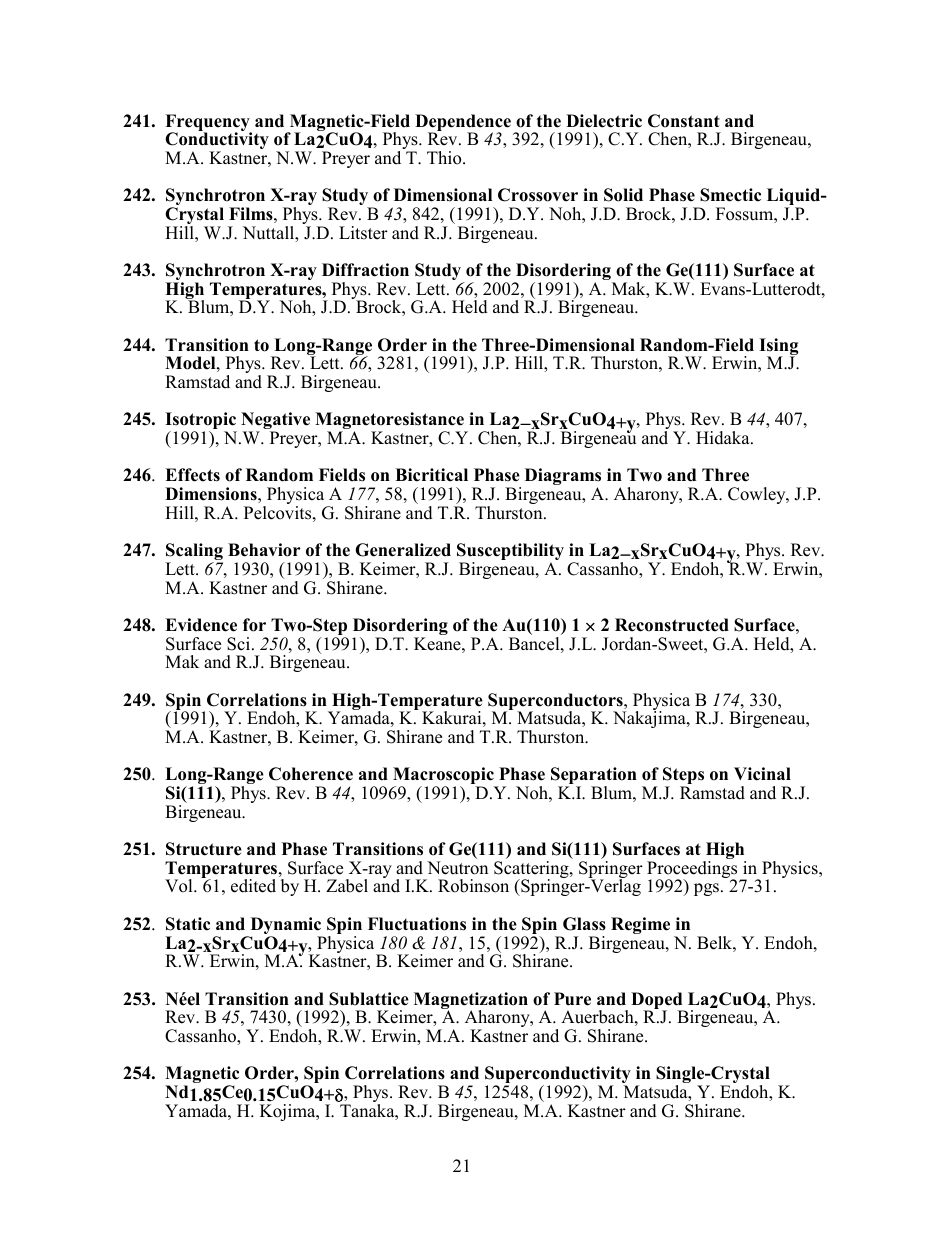  I want to click on Constant, so click(684, 121).
